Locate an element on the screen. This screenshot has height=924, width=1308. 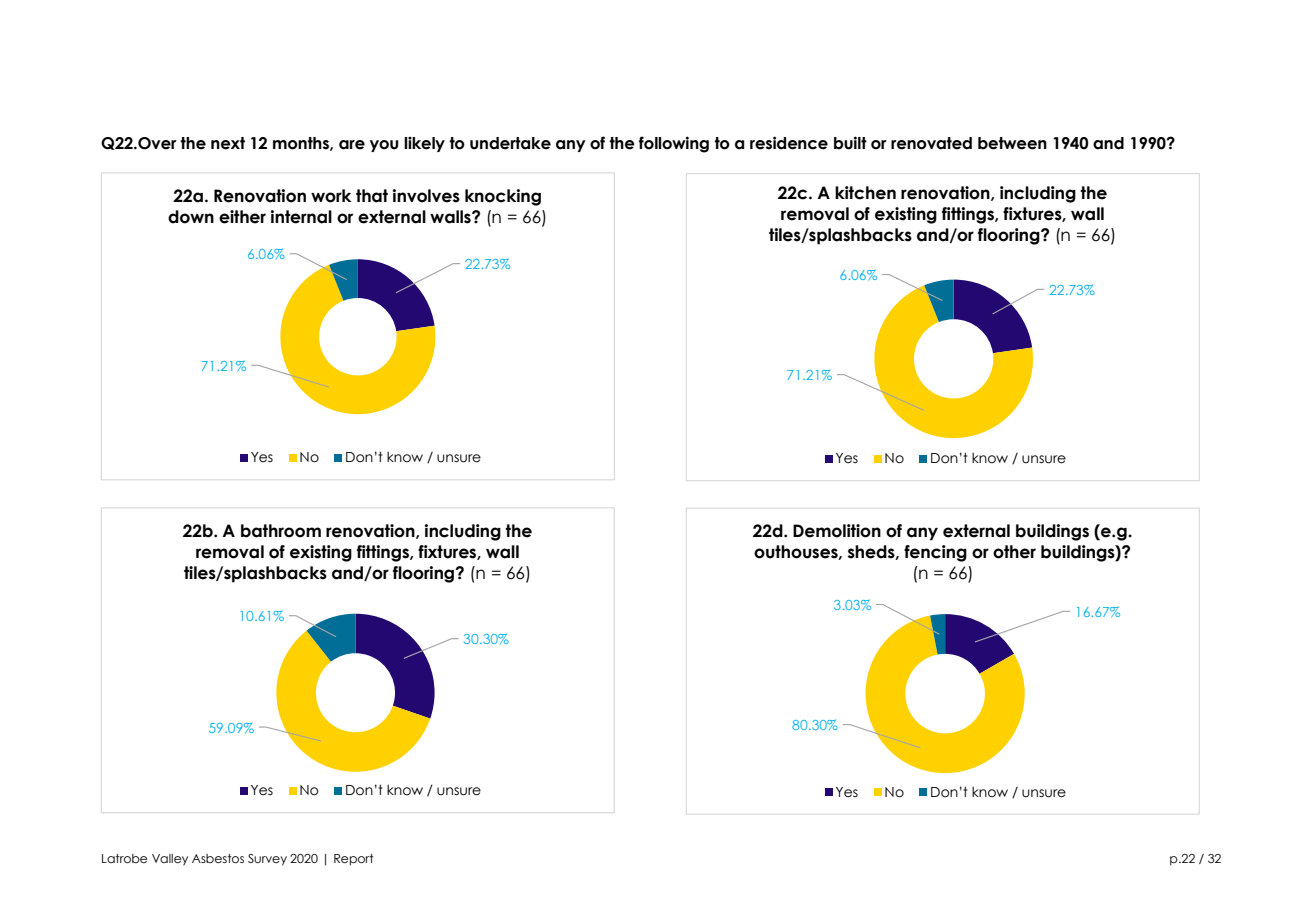
bathroom is located at coordinates (281, 531).
